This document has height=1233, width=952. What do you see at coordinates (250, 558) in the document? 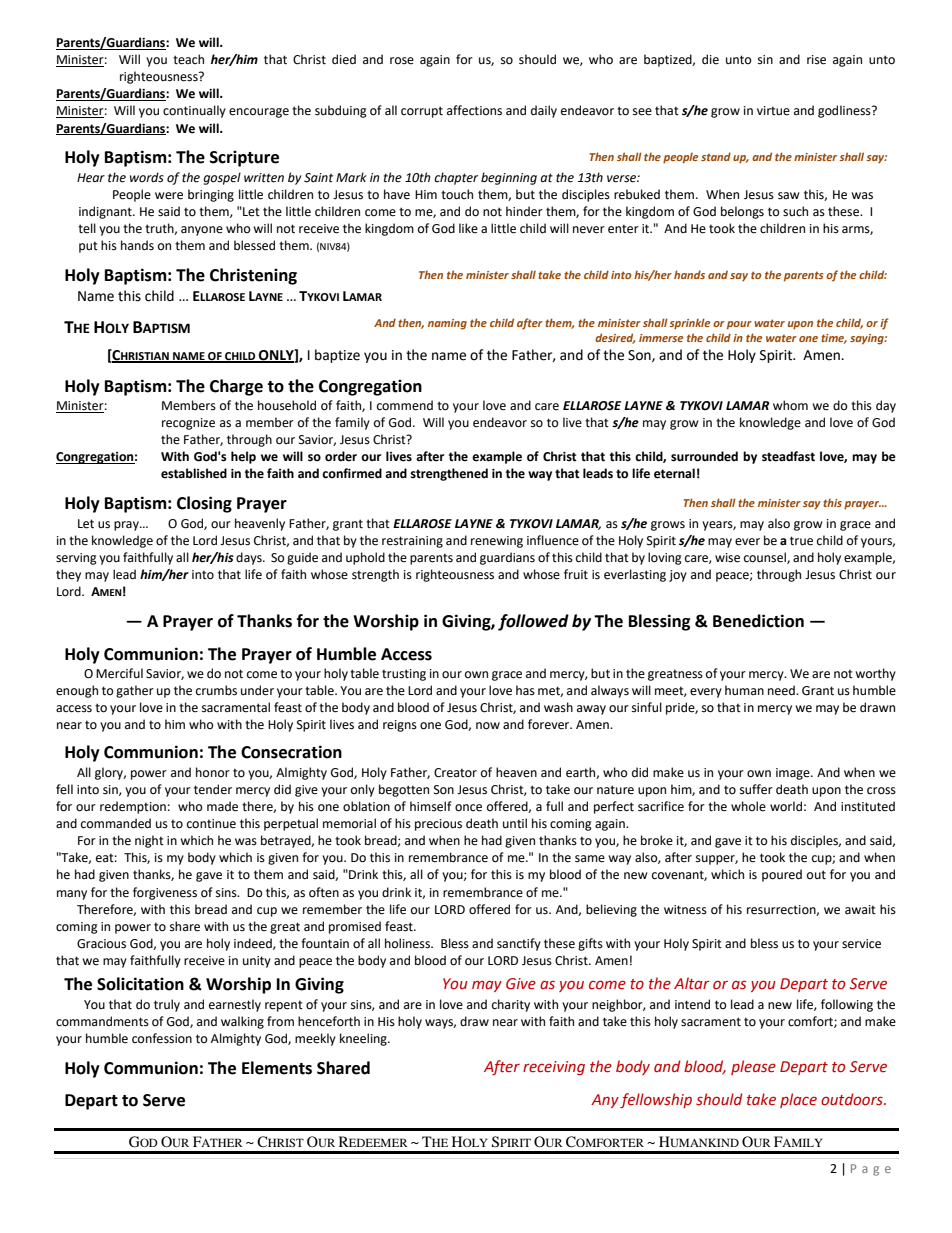
I see `days` at bounding box center [250, 558].
